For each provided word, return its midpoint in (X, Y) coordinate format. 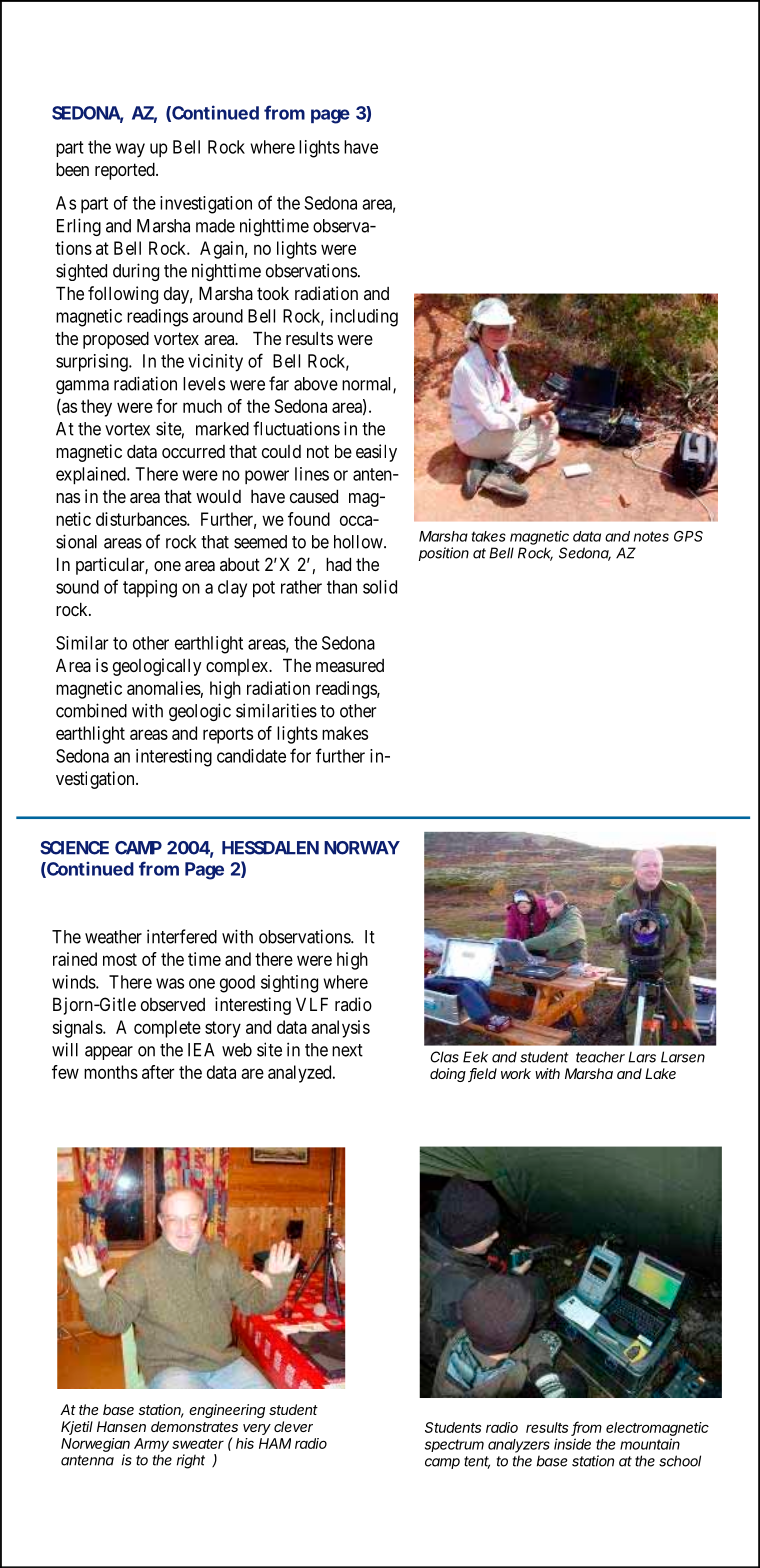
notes (651, 536)
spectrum (454, 1445)
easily (376, 453)
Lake (660, 1073)
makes (345, 733)
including (364, 318)
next (347, 1050)
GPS (688, 536)
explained (92, 476)
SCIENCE (74, 848)
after (158, 1072)
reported (126, 171)
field (482, 1075)
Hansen (121, 1426)
